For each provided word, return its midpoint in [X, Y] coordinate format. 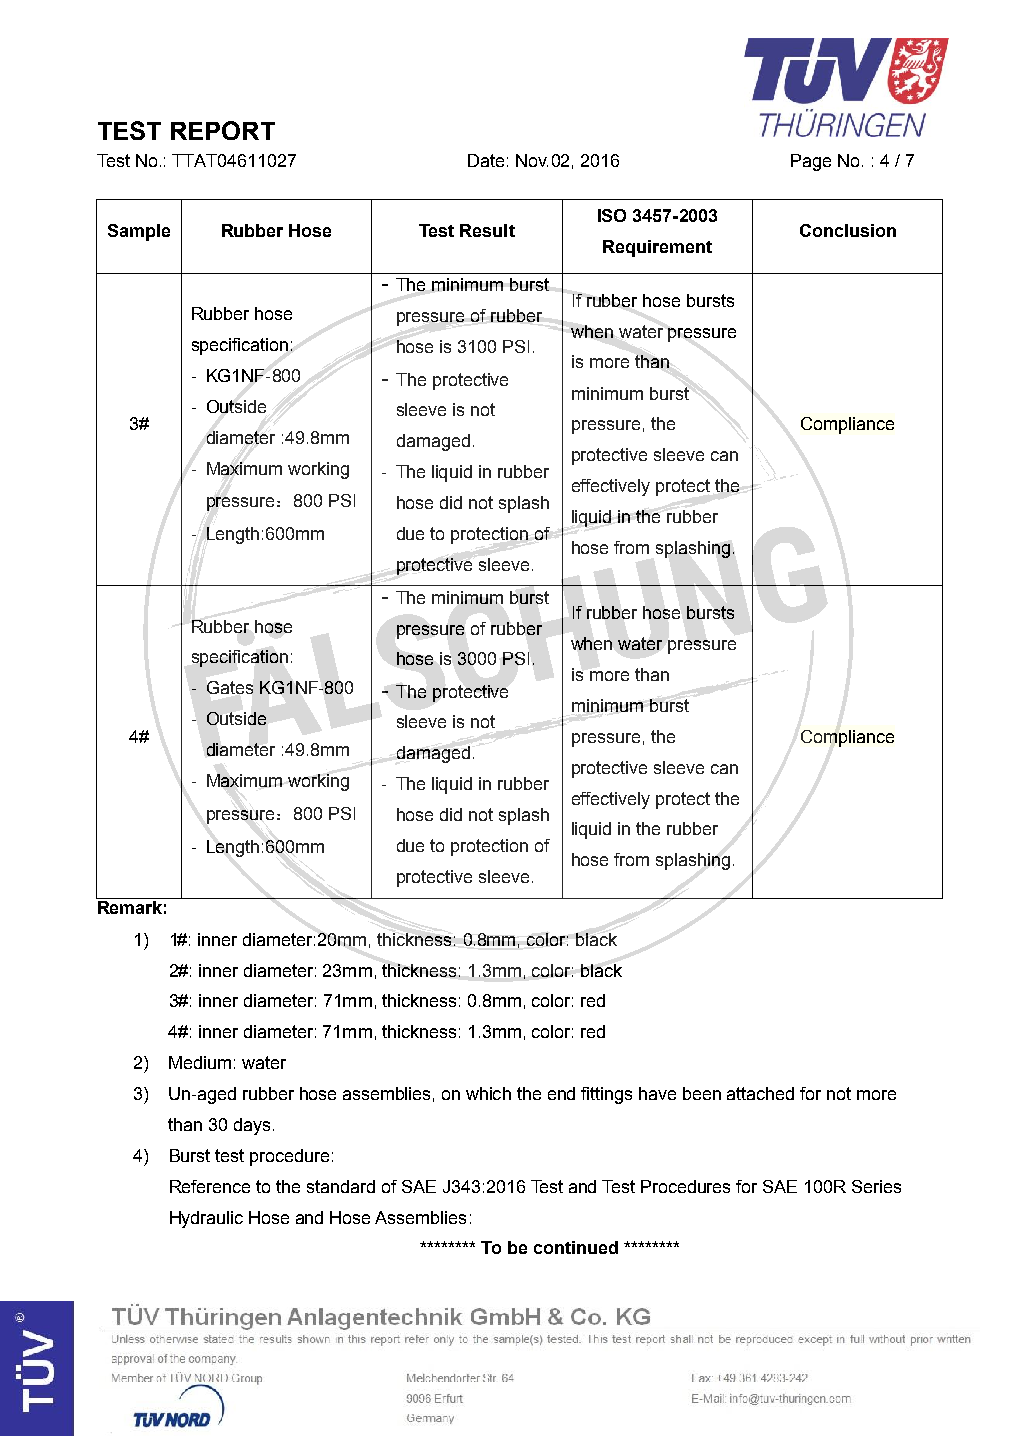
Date [486, 160]
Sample [139, 232]
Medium [200, 1062]
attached [760, 1093]
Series [876, 1186]
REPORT [223, 130]
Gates [230, 687]
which [488, 1093]
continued [576, 1247]
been [702, 1093]
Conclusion [848, 230]
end [561, 1093]
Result [487, 230]
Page [811, 162]
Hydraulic [206, 1219]
